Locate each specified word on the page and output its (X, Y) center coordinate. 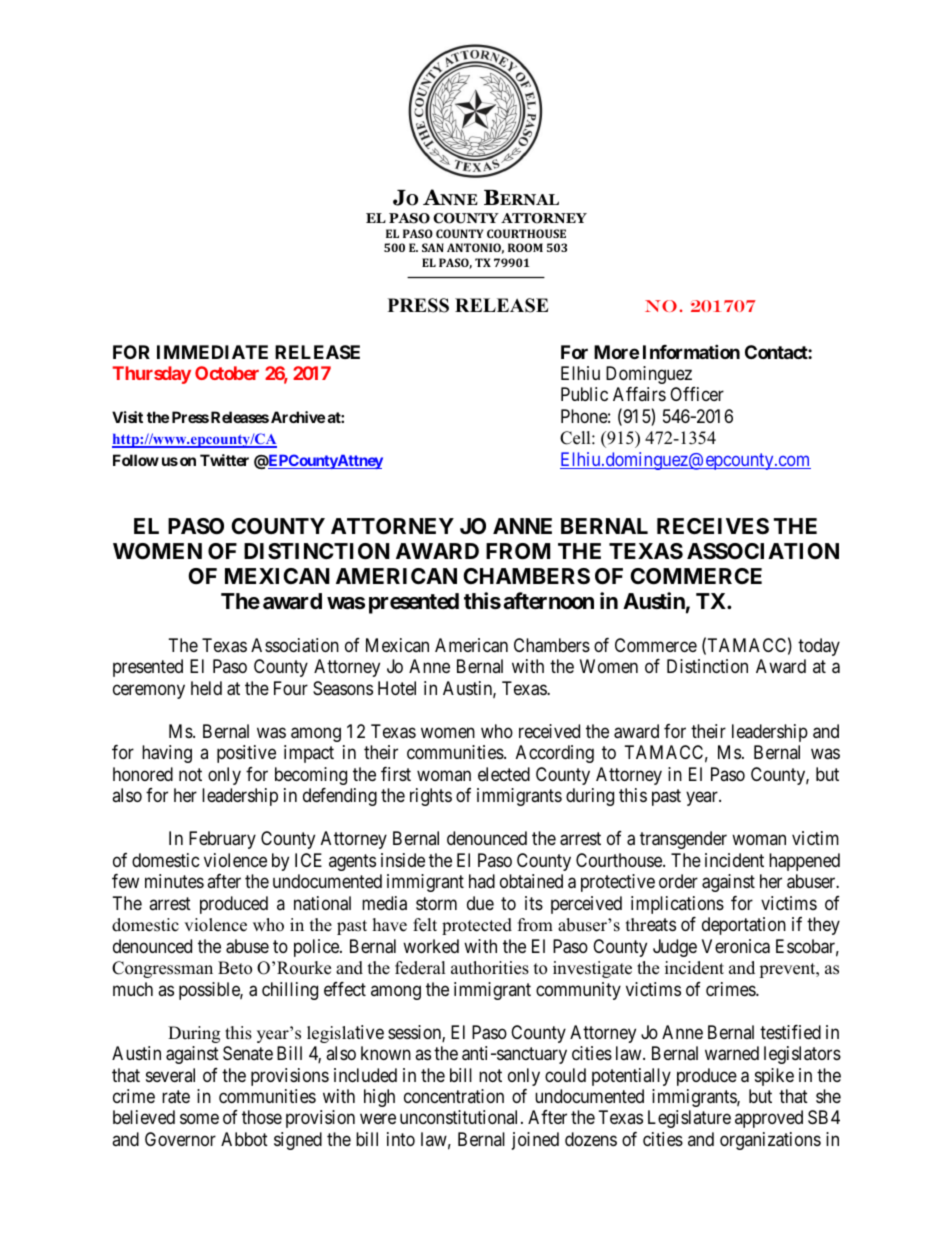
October (227, 373)
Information (691, 351)
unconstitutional (461, 1117)
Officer (697, 394)
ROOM (525, 247)
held (206, 688)
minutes (174, 881)
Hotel (397, 688)
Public (584, 394)
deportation (744, 926)
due (480, 903)
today (819, 647)
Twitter (224, 460)
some (199, 1119)
